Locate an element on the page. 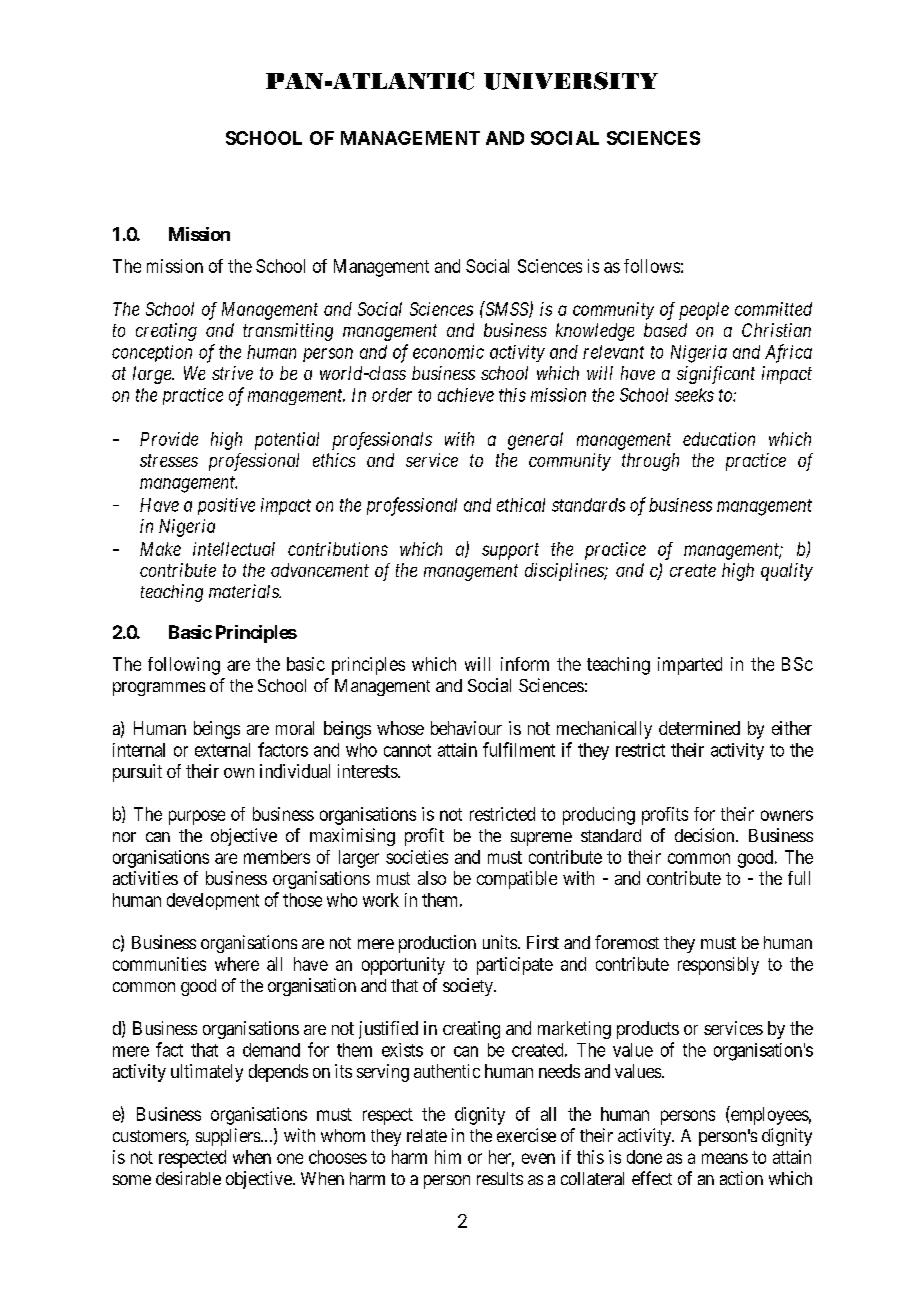  imparted is located at coordinates (690, 666).
